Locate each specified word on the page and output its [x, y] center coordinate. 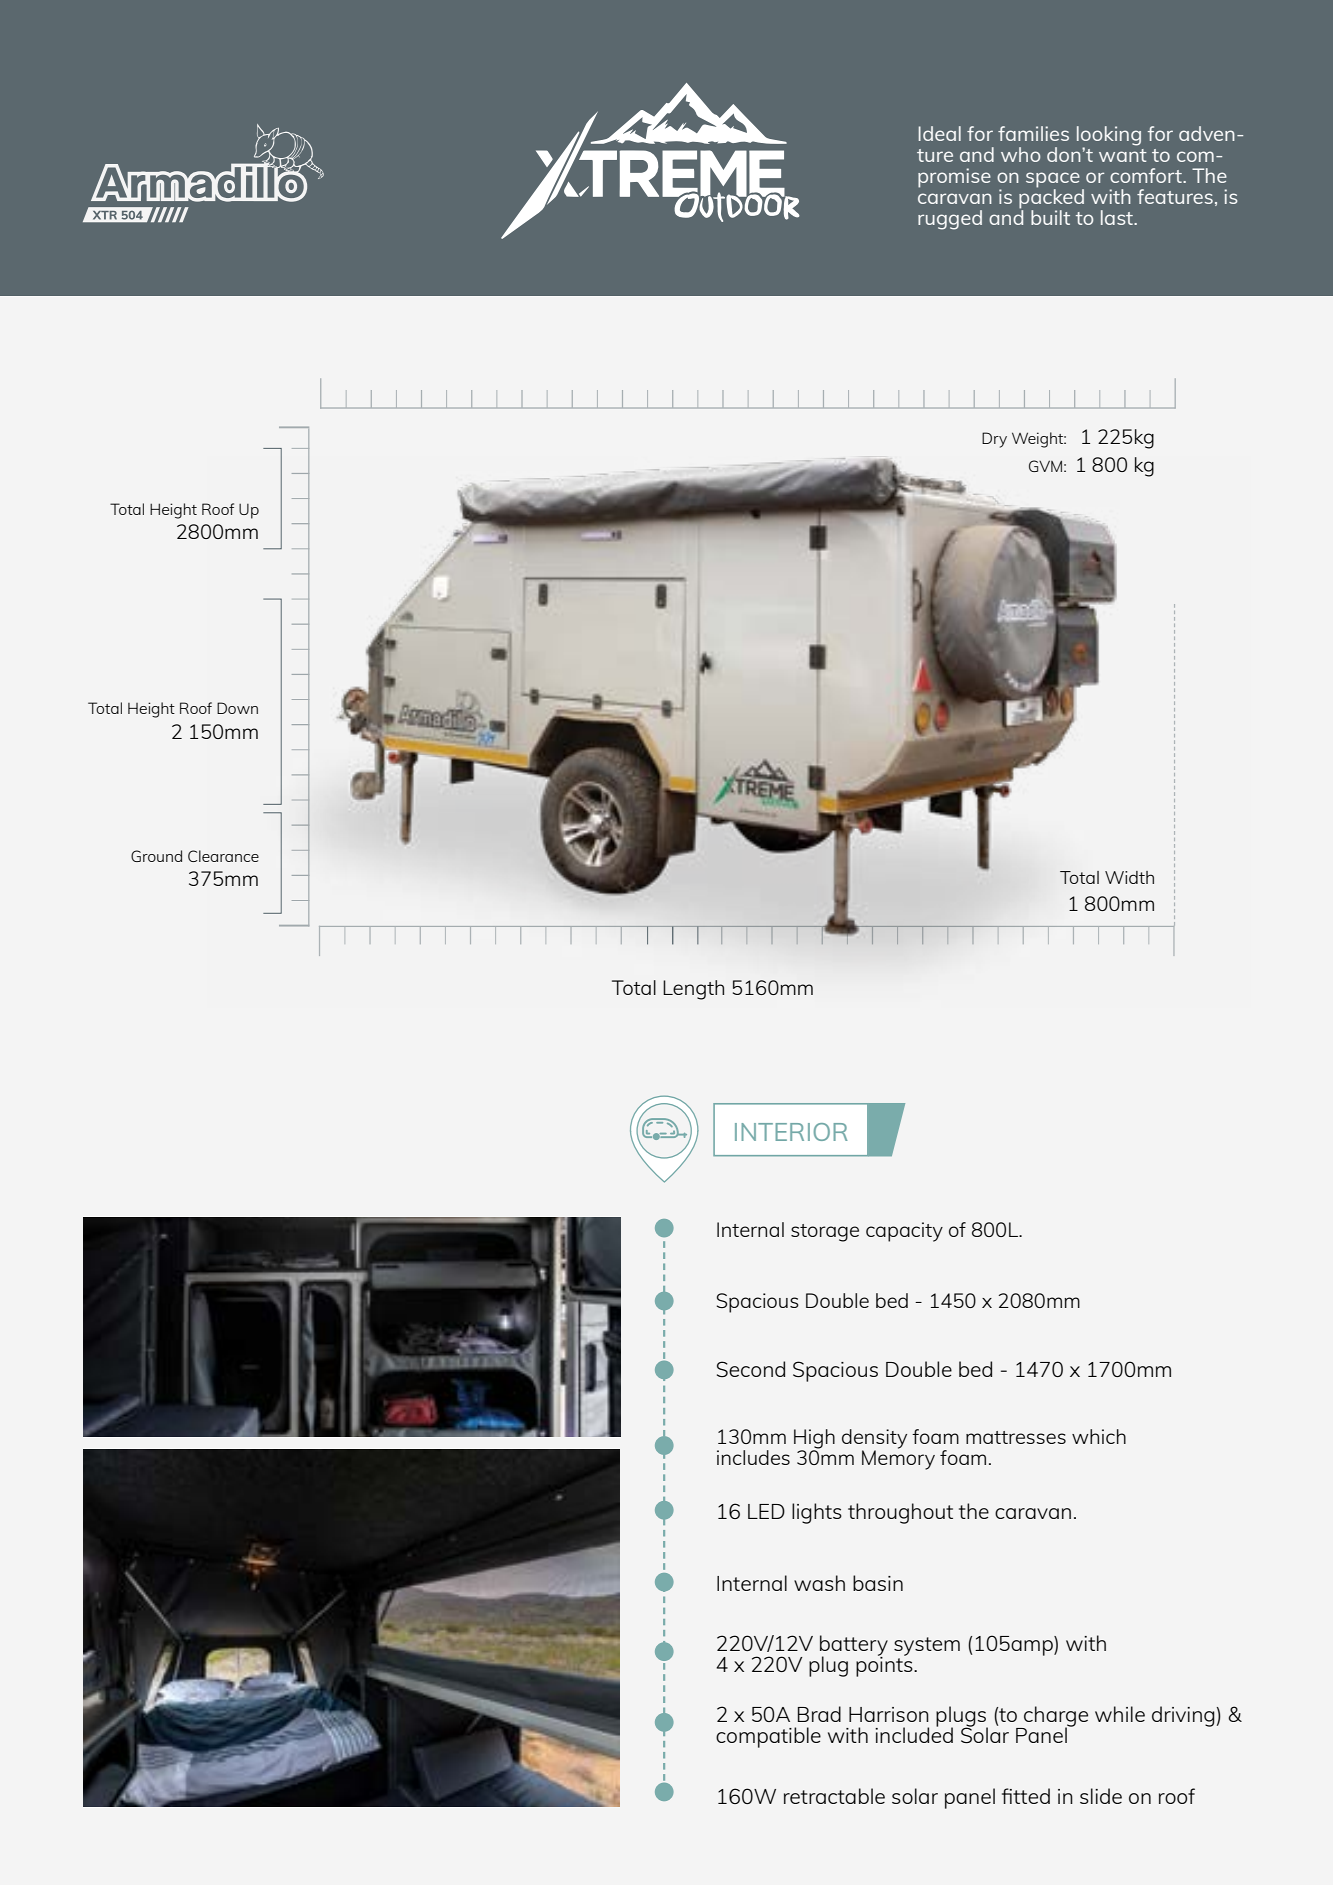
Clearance [223, 856]
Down [237, 708]
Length [693, 990]
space [1053, 181]
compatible [768, 1737]
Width [1129, 877]
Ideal [940, 133]
